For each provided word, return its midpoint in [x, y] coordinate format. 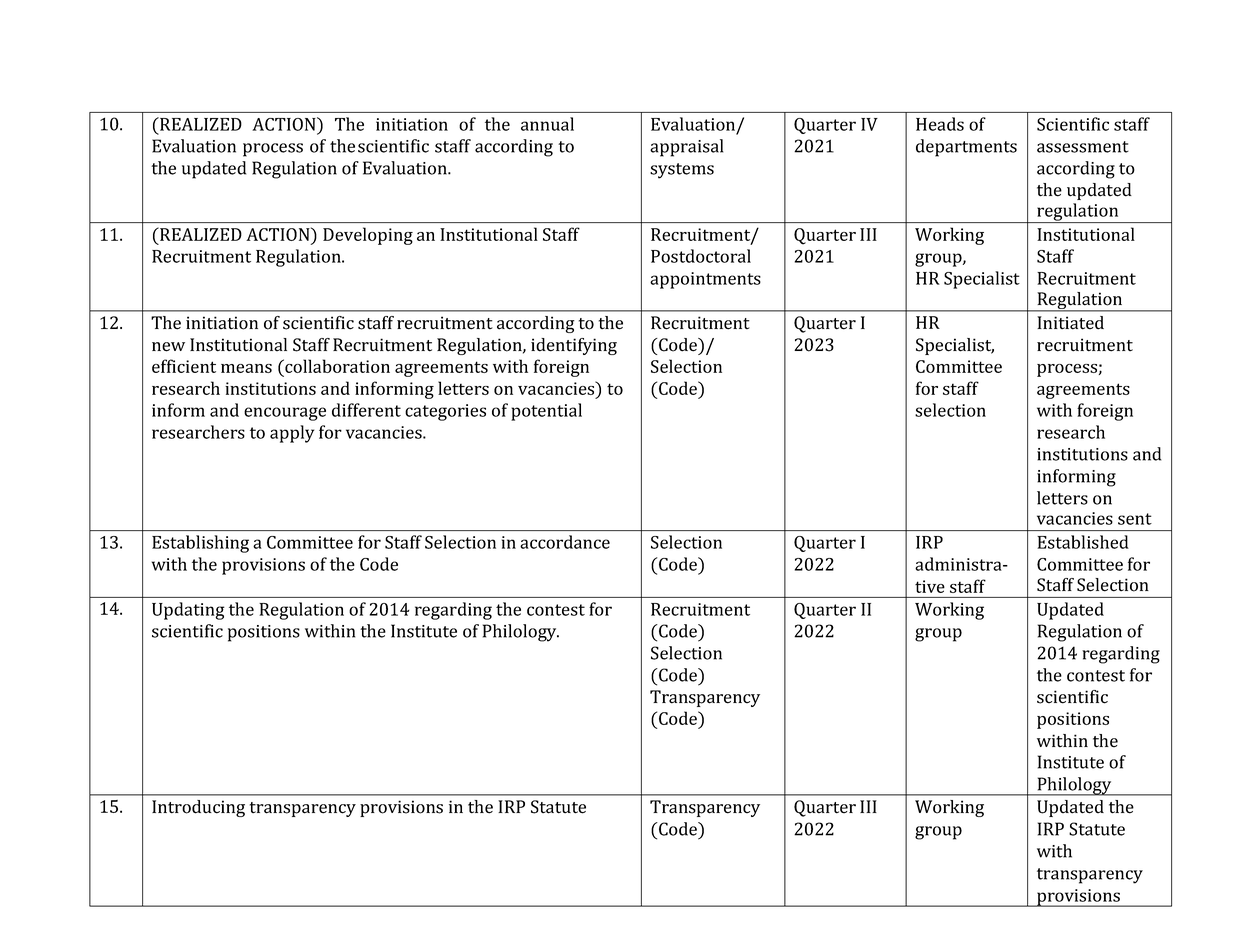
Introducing [198, 808]
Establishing [200, 544]
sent [1135, 519]
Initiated [1070, 323]
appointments [705, 280]
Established [1083, 542]
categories [445, 412]
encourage [285, 414]
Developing [368, 236]
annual [547, 124]
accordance [565, 542]
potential [546, 412]
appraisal [686, 148]
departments [966, 148]
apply [292, 434]
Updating [188, 611]
